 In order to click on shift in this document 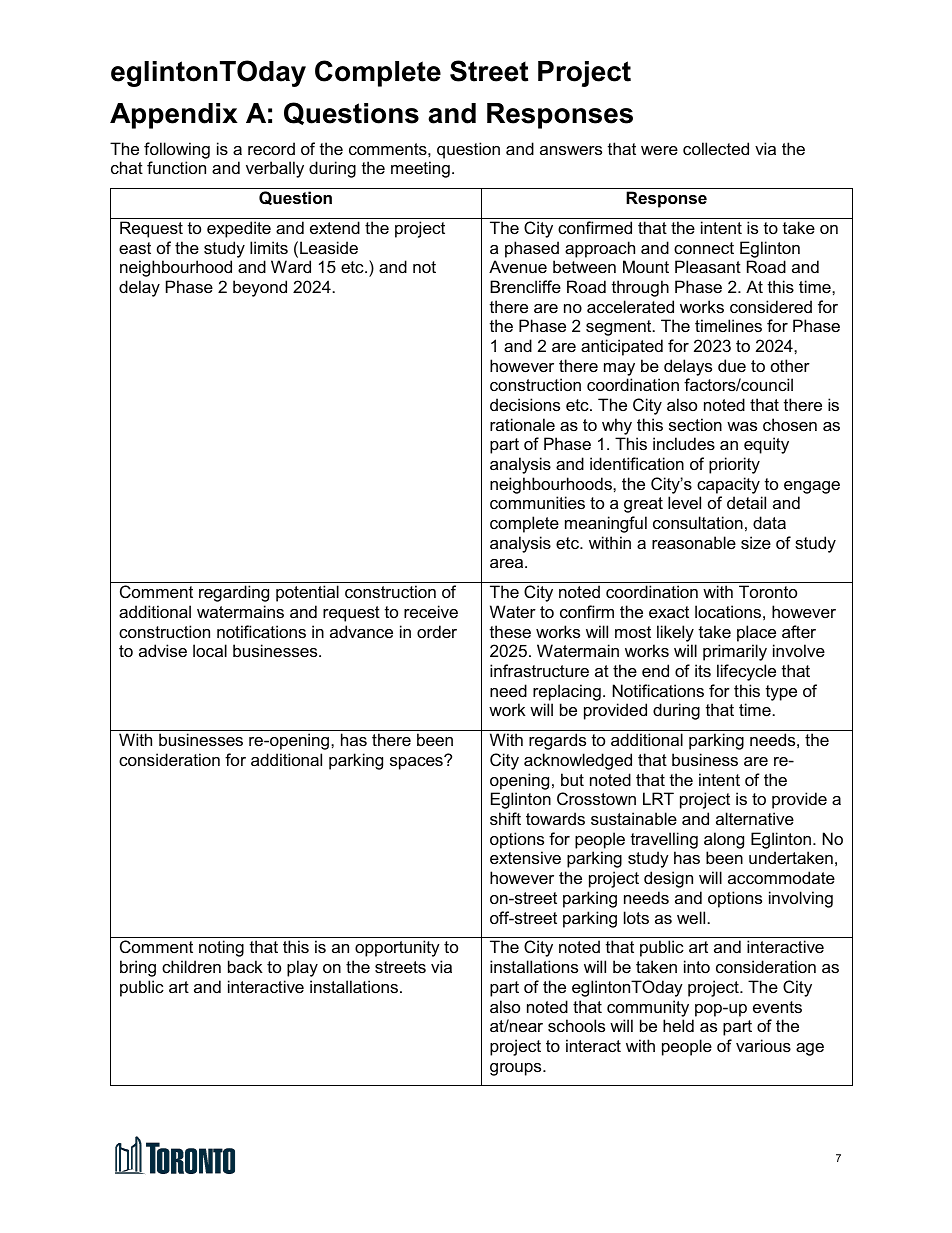, I will do `click(505, 818)`.
